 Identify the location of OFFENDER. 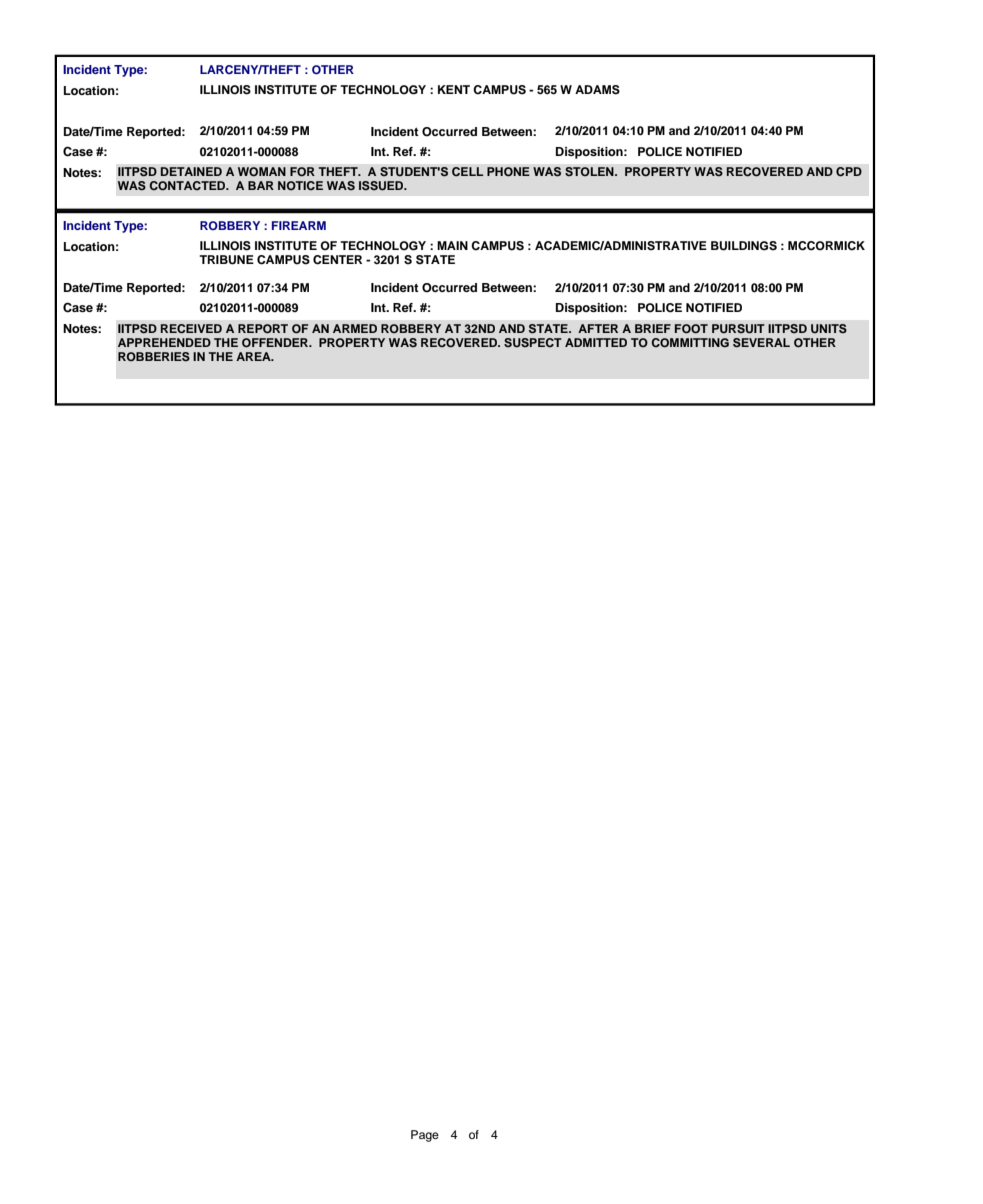
(276, 343).
